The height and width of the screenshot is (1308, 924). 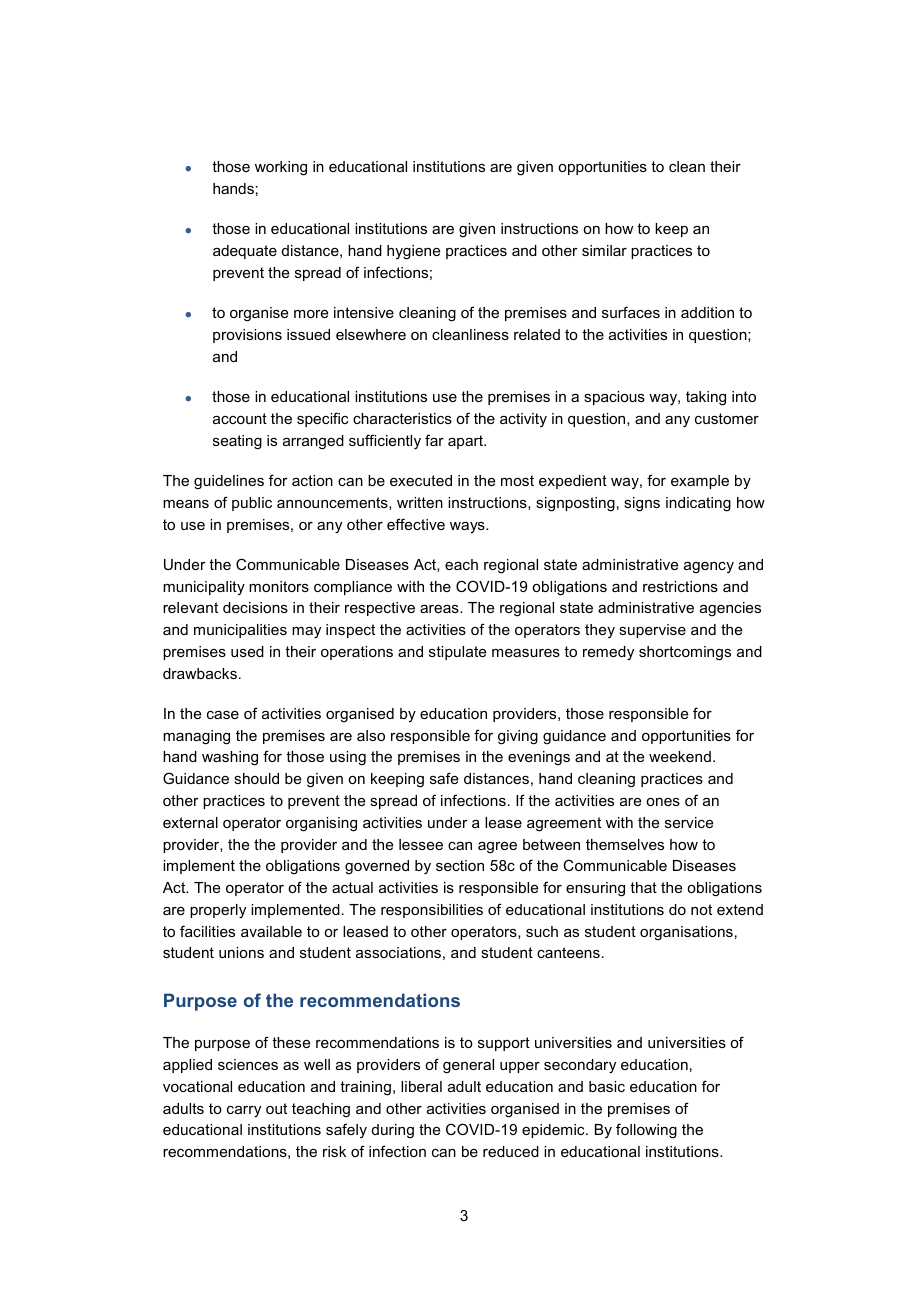 I want to click on following, so click(x=646, y=1131).
